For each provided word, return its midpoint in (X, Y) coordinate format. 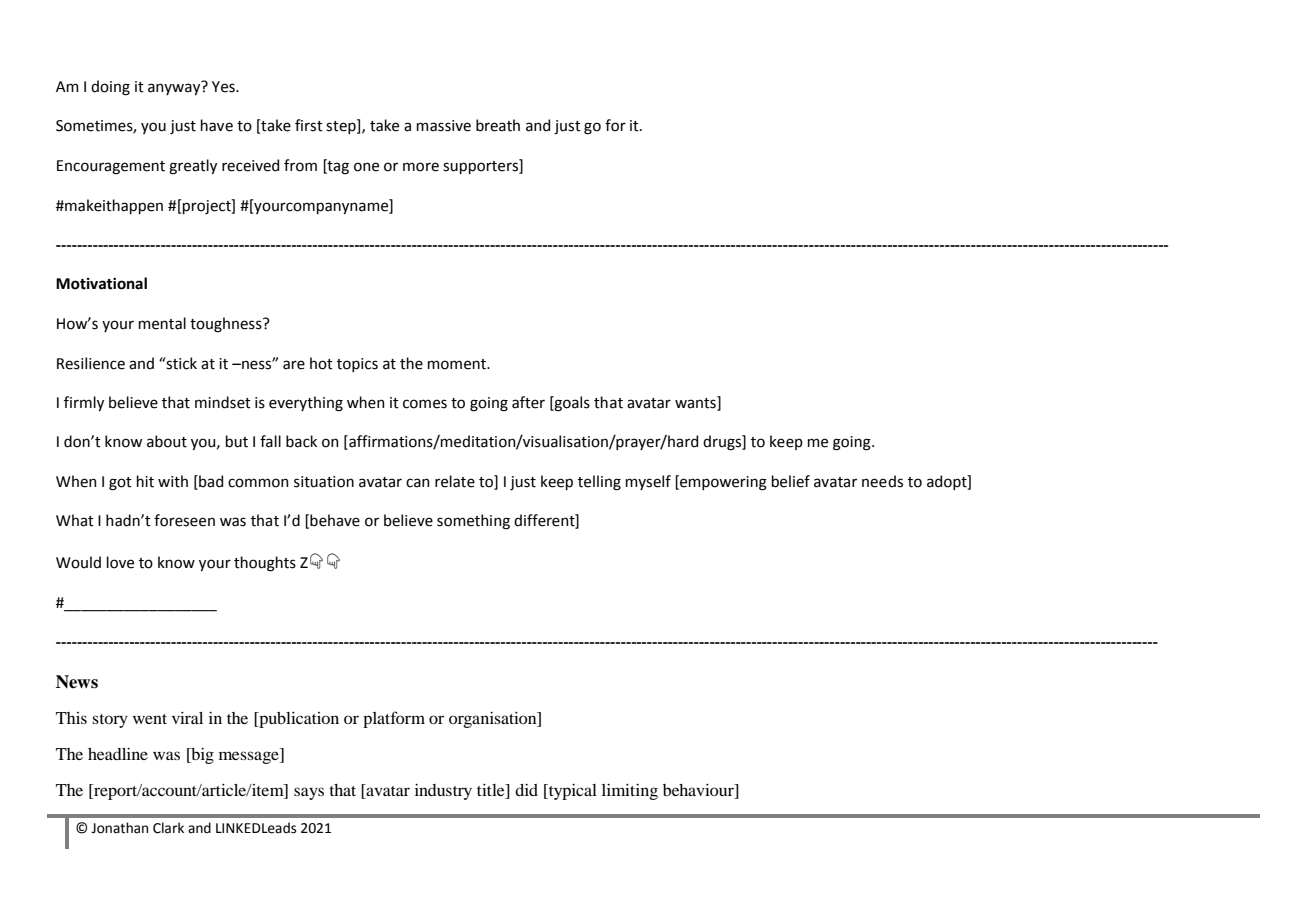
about (167, 441)
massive (444, 126)
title (492, 790)
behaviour (699, 790)
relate (455, 481)
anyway (175, 88)
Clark (168, 828)
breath (498, 125)
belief (791, 481)
